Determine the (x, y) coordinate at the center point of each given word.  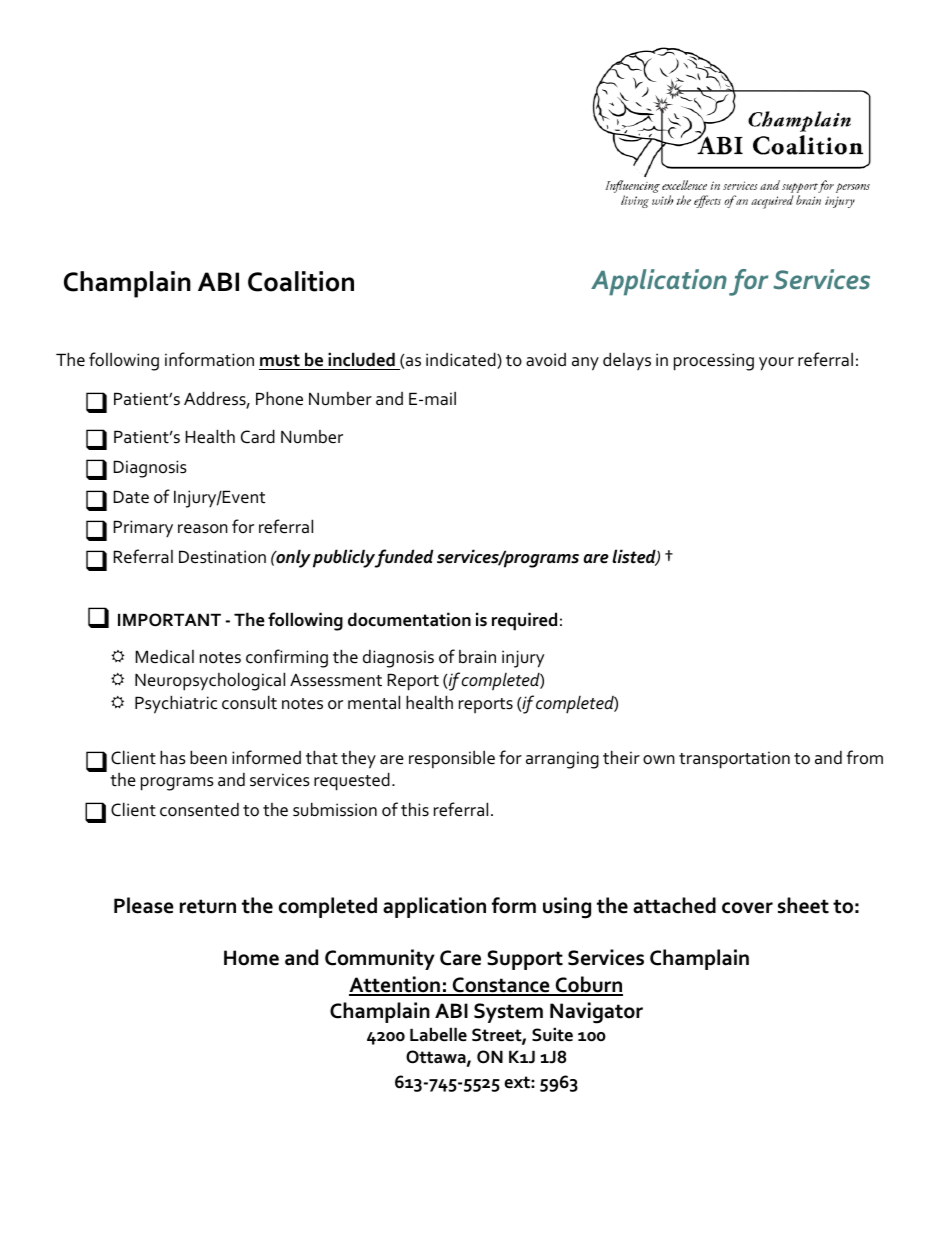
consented (199, 809)
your (776, 364)
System (508, 1013)
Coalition (301, 281)
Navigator (596, 1013)
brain (477, 656)
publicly (345, 558)
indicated (462, 360)
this (415, 809)
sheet (803, 905)
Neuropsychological (210, 681)
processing (714, 362)
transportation (734, 760)
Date (131, 497)
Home (251, 958)
